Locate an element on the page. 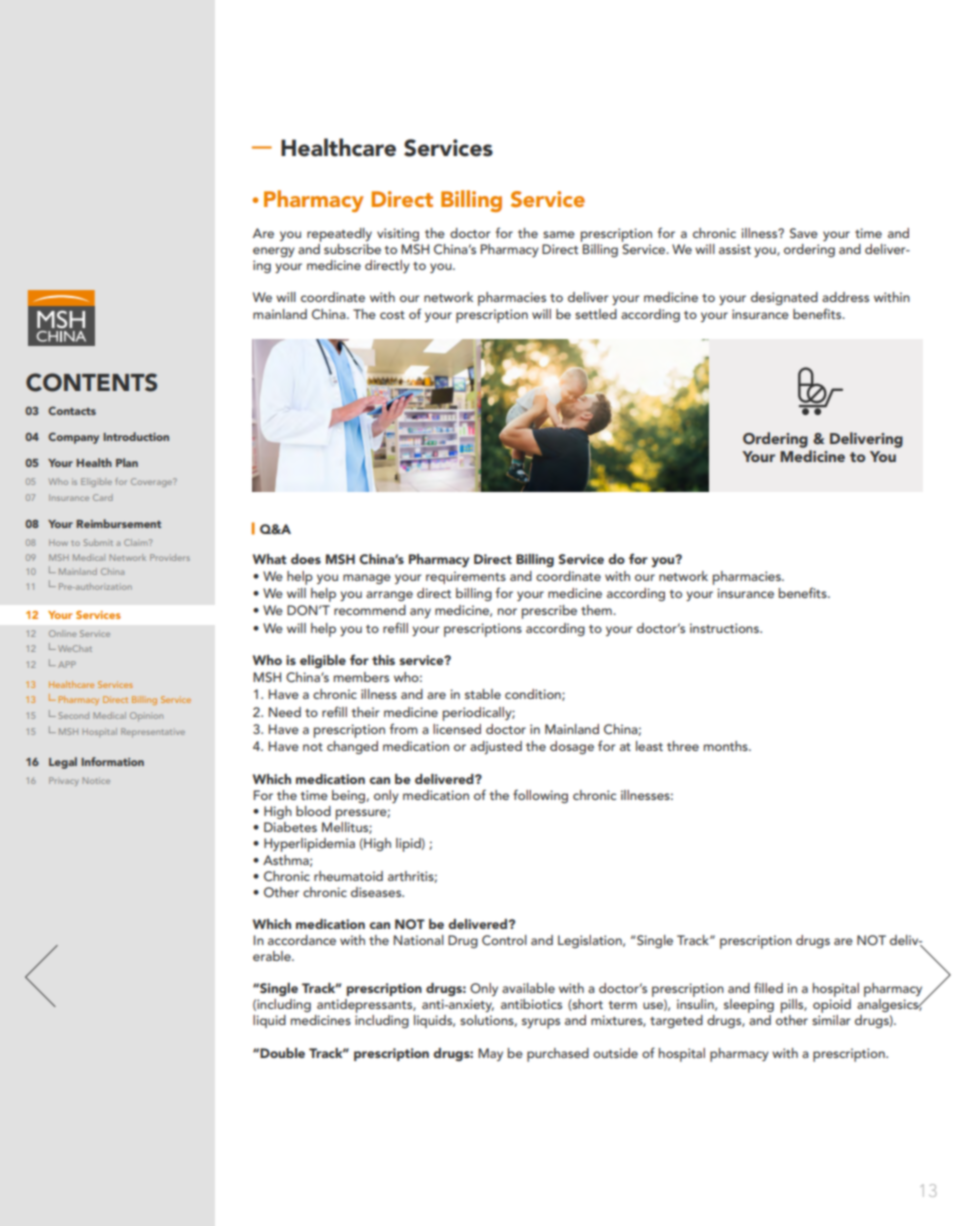 Image resolution: width=980 pixels, height=1226 pixels. assist is located at coordinates (735, 249).
